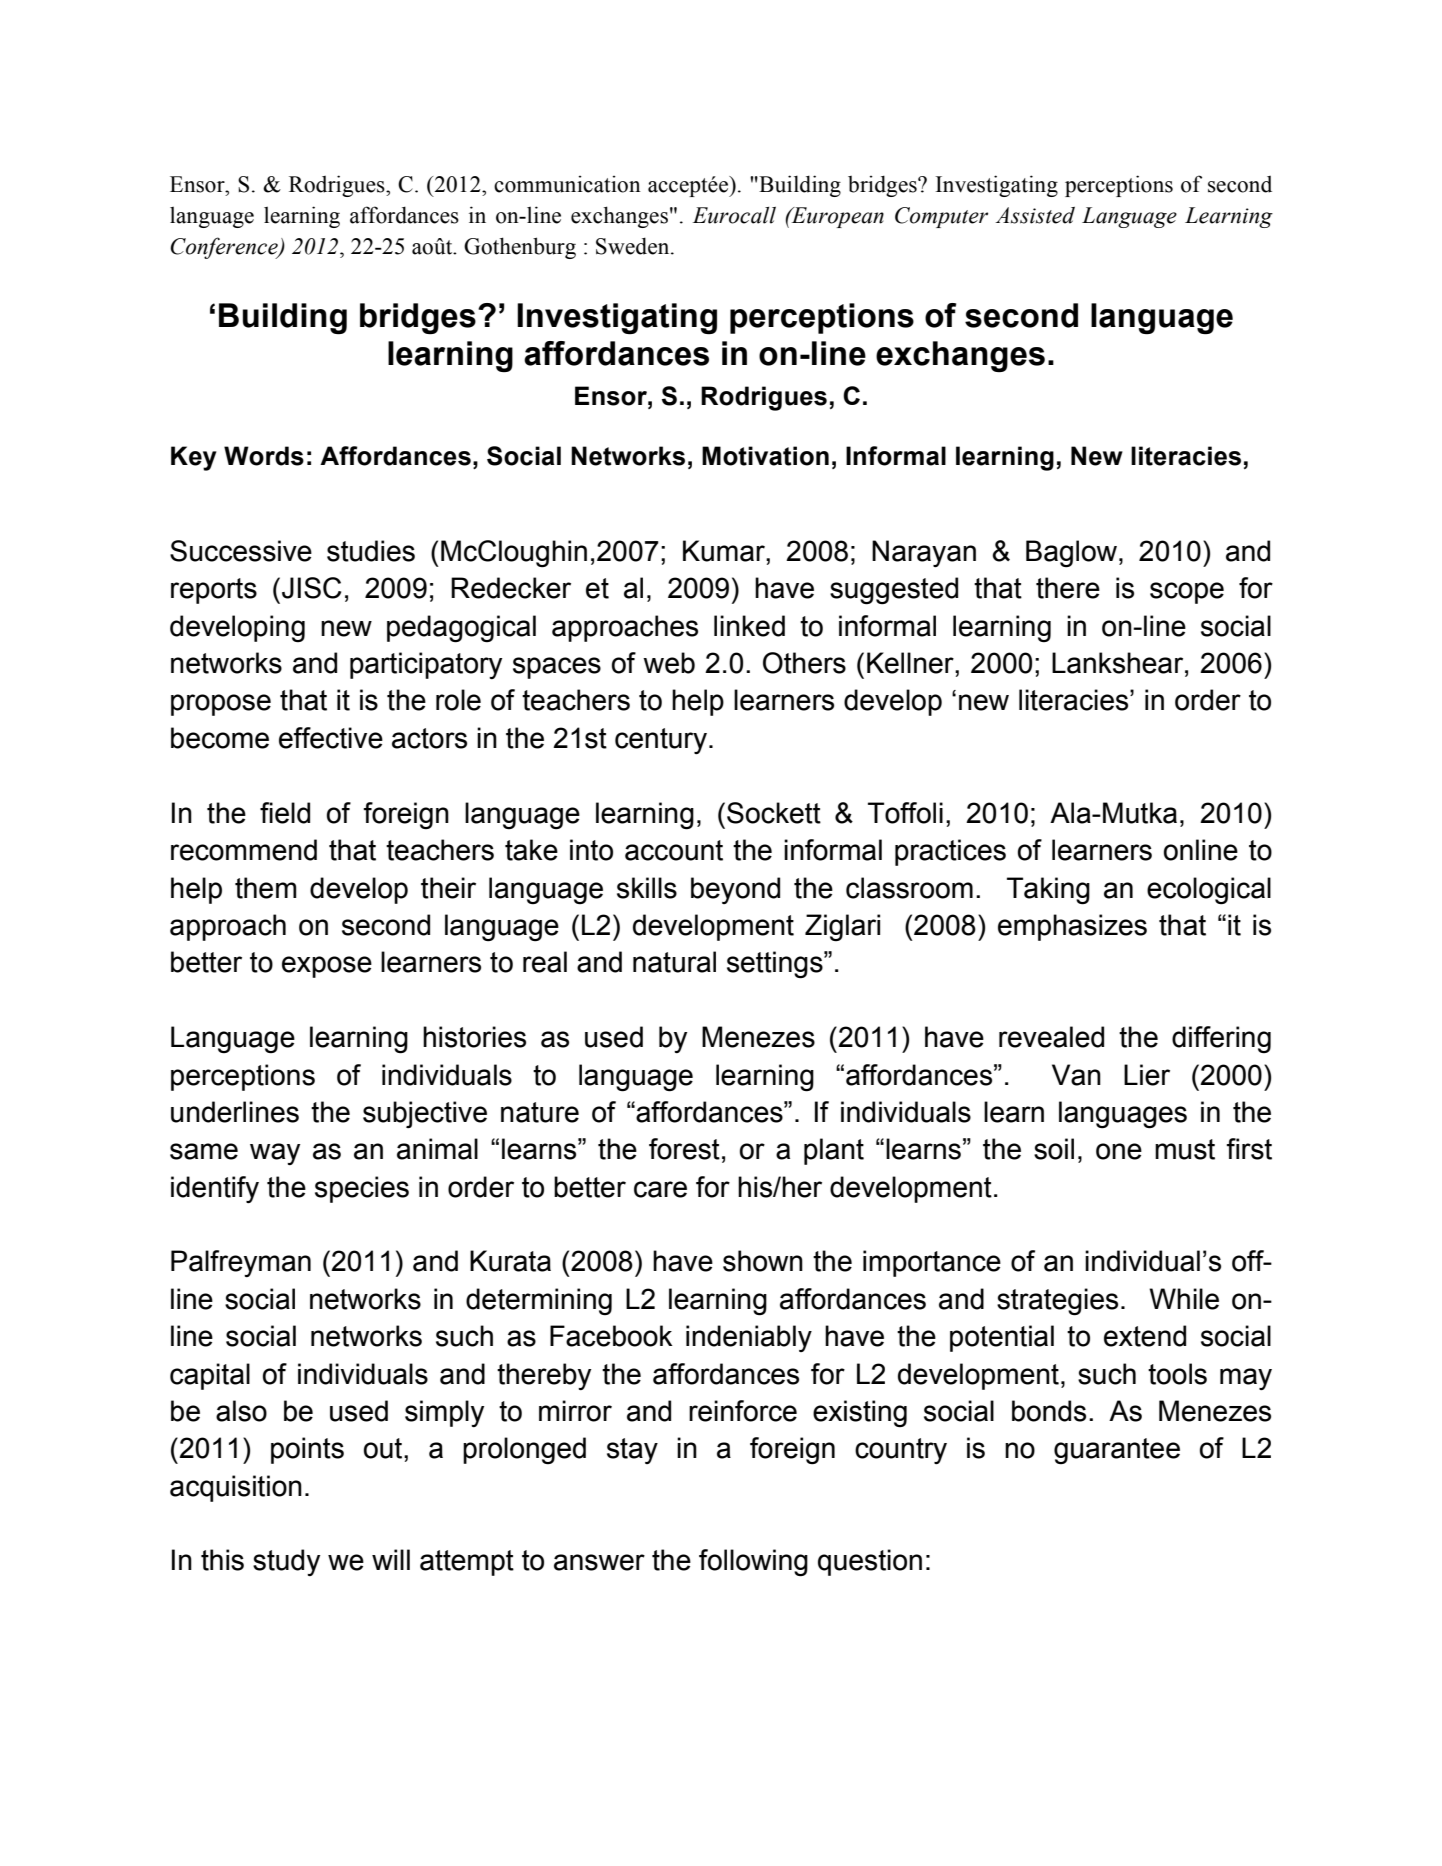 The height and width of the screenshot is (1866, 1442). What do you see at coordinates (1035, 215) in the screenshot?
I see `Assisted` at bounding box center [1035, 215].
